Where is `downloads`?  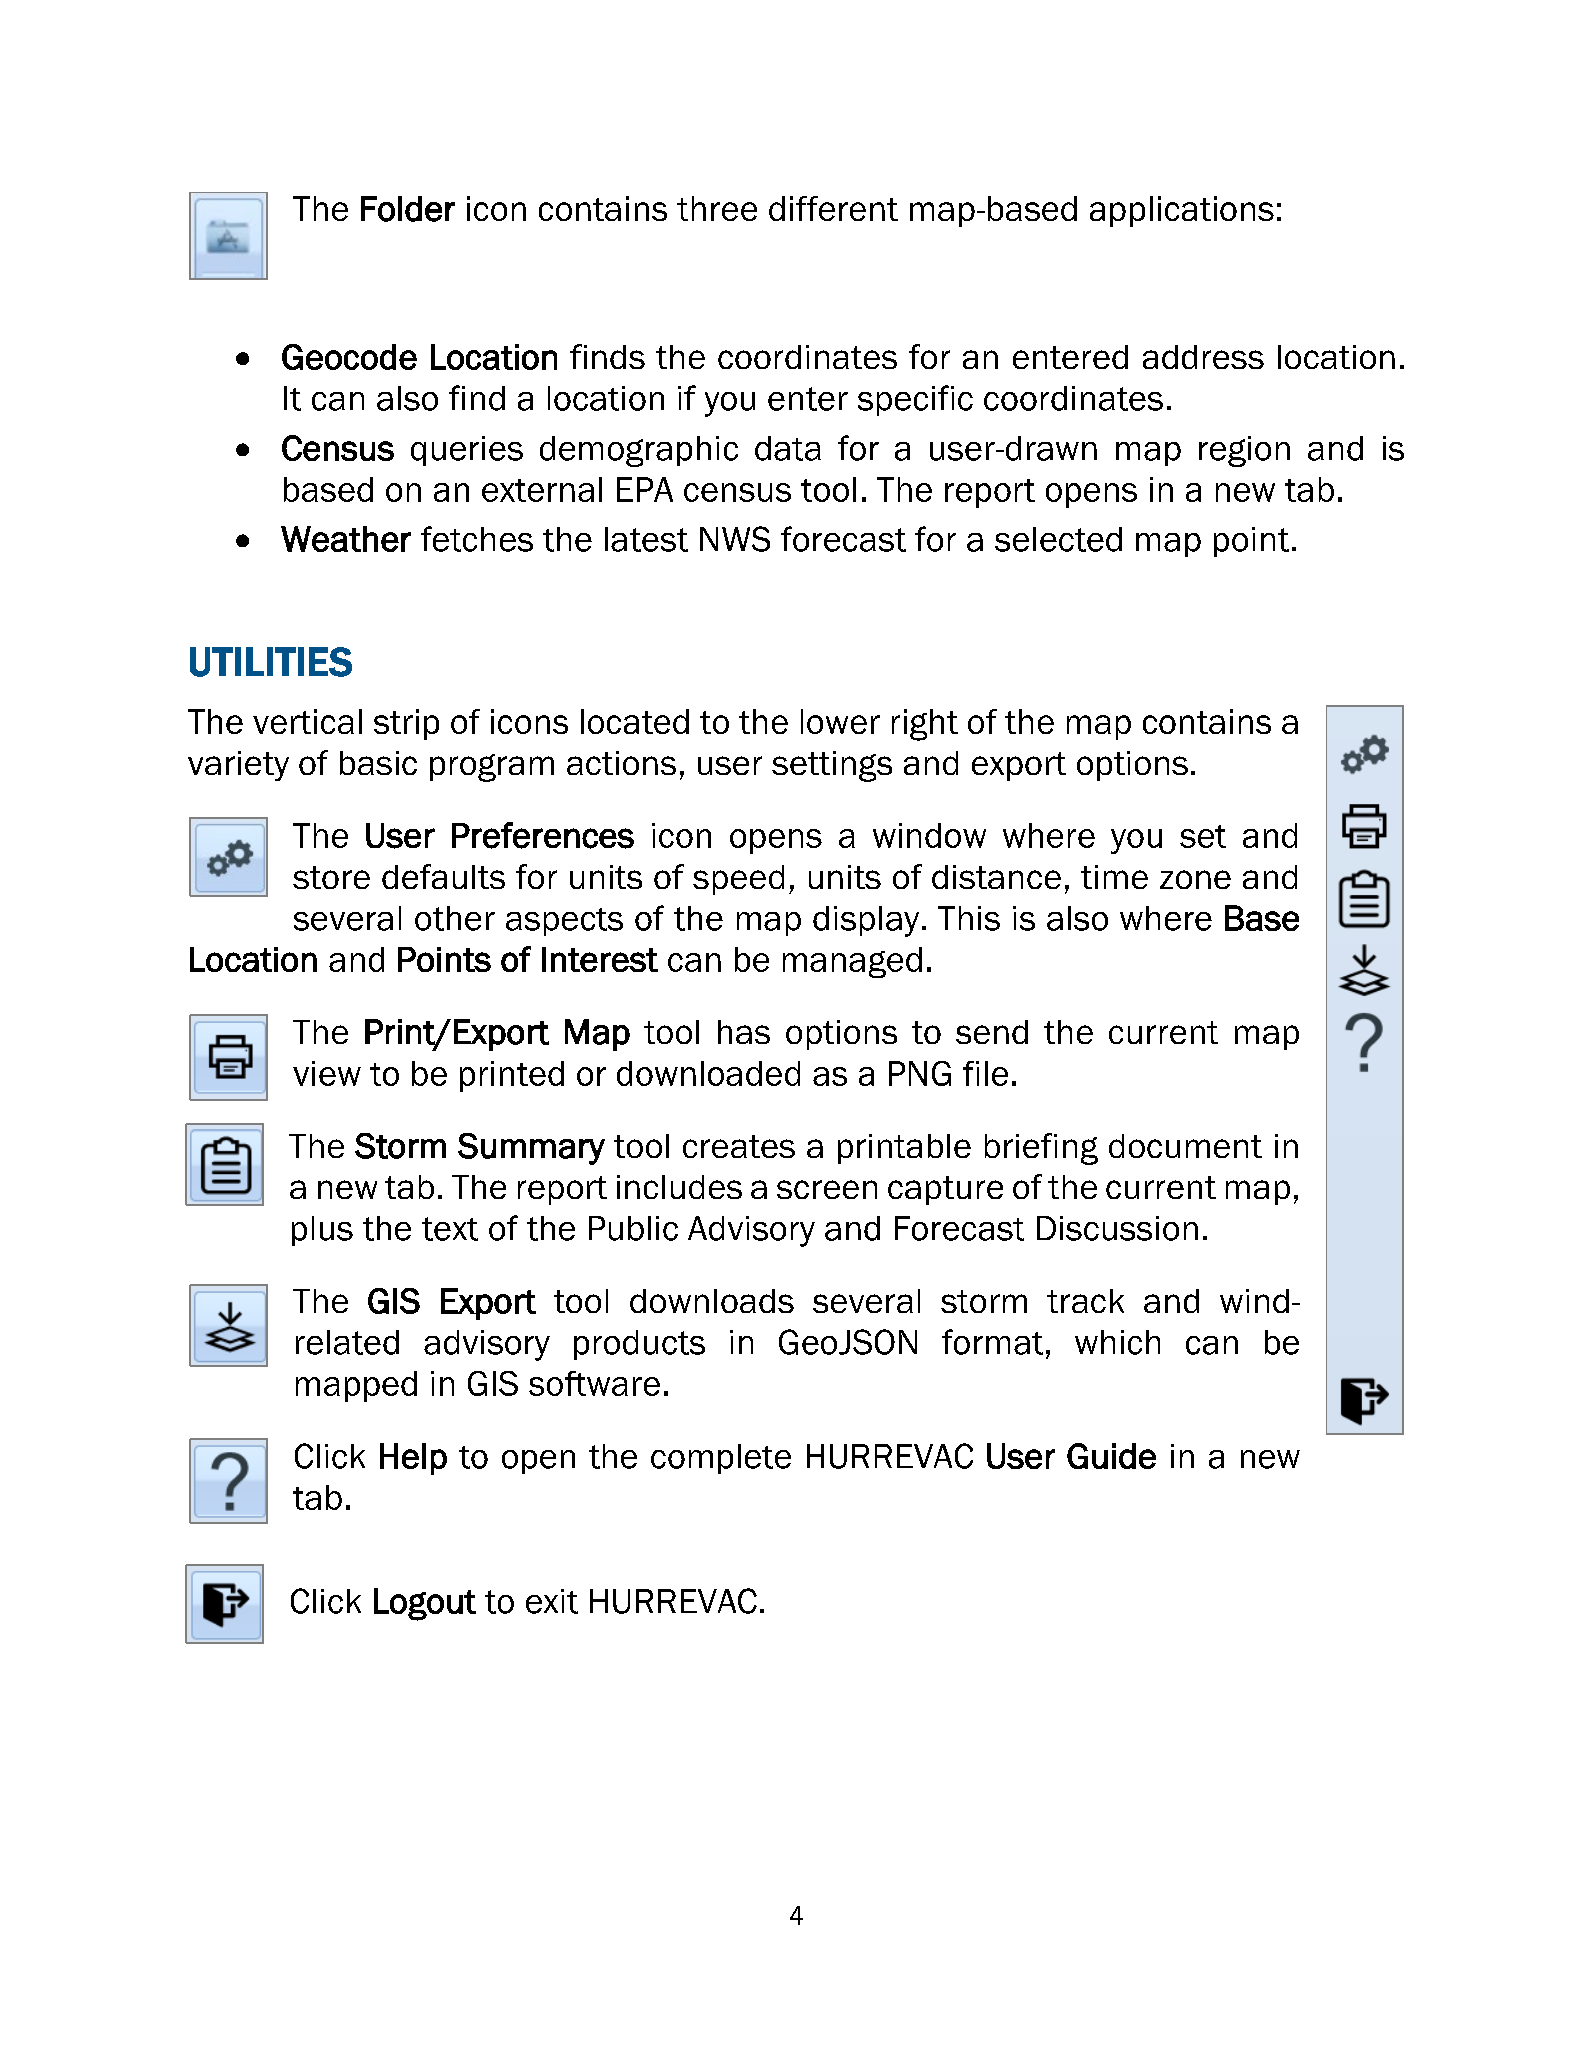
downloads is located at coordinates (712, 1301).
